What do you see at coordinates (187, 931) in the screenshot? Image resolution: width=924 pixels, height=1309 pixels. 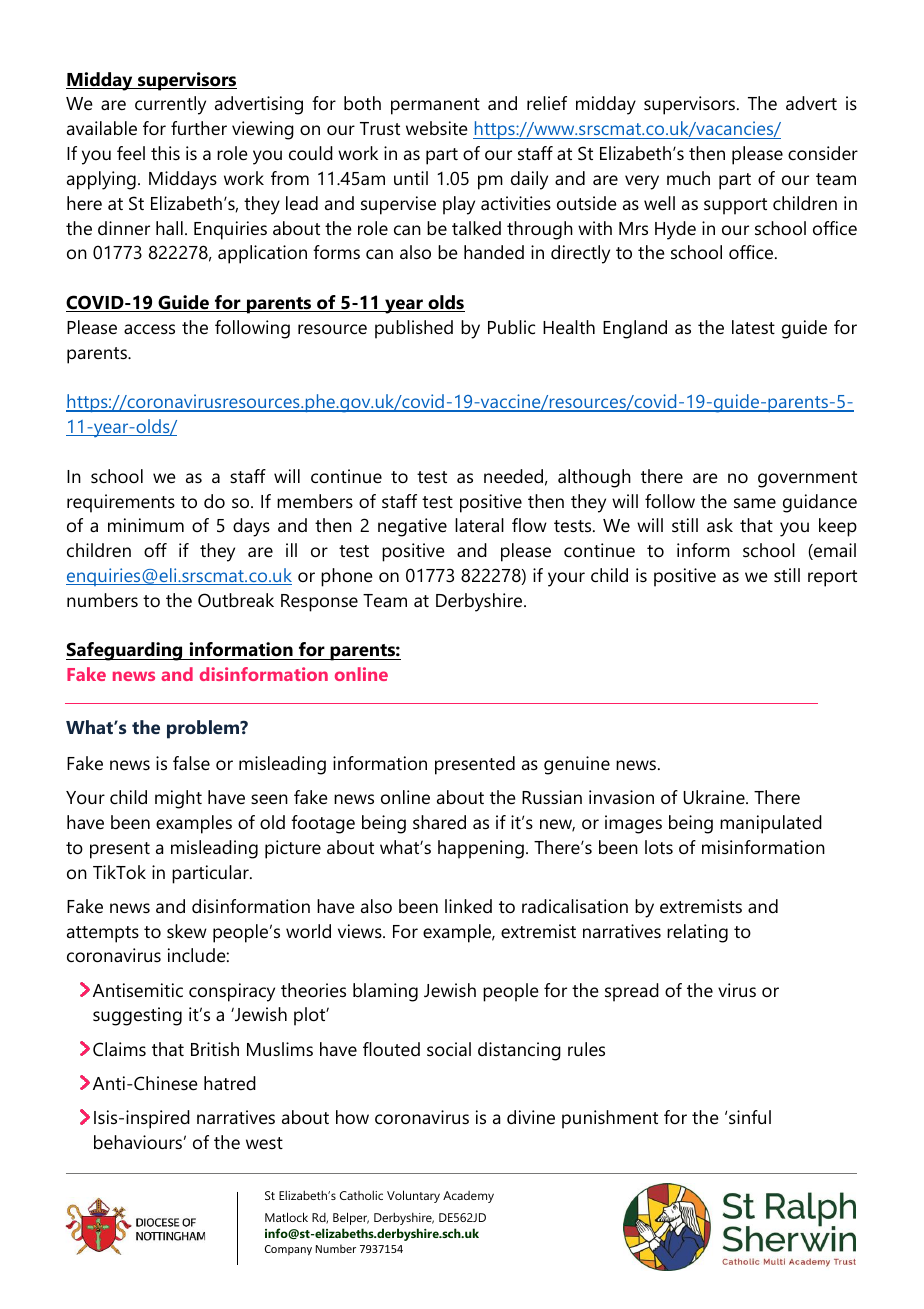 I see `skew` at bounding box center [187, 931].
